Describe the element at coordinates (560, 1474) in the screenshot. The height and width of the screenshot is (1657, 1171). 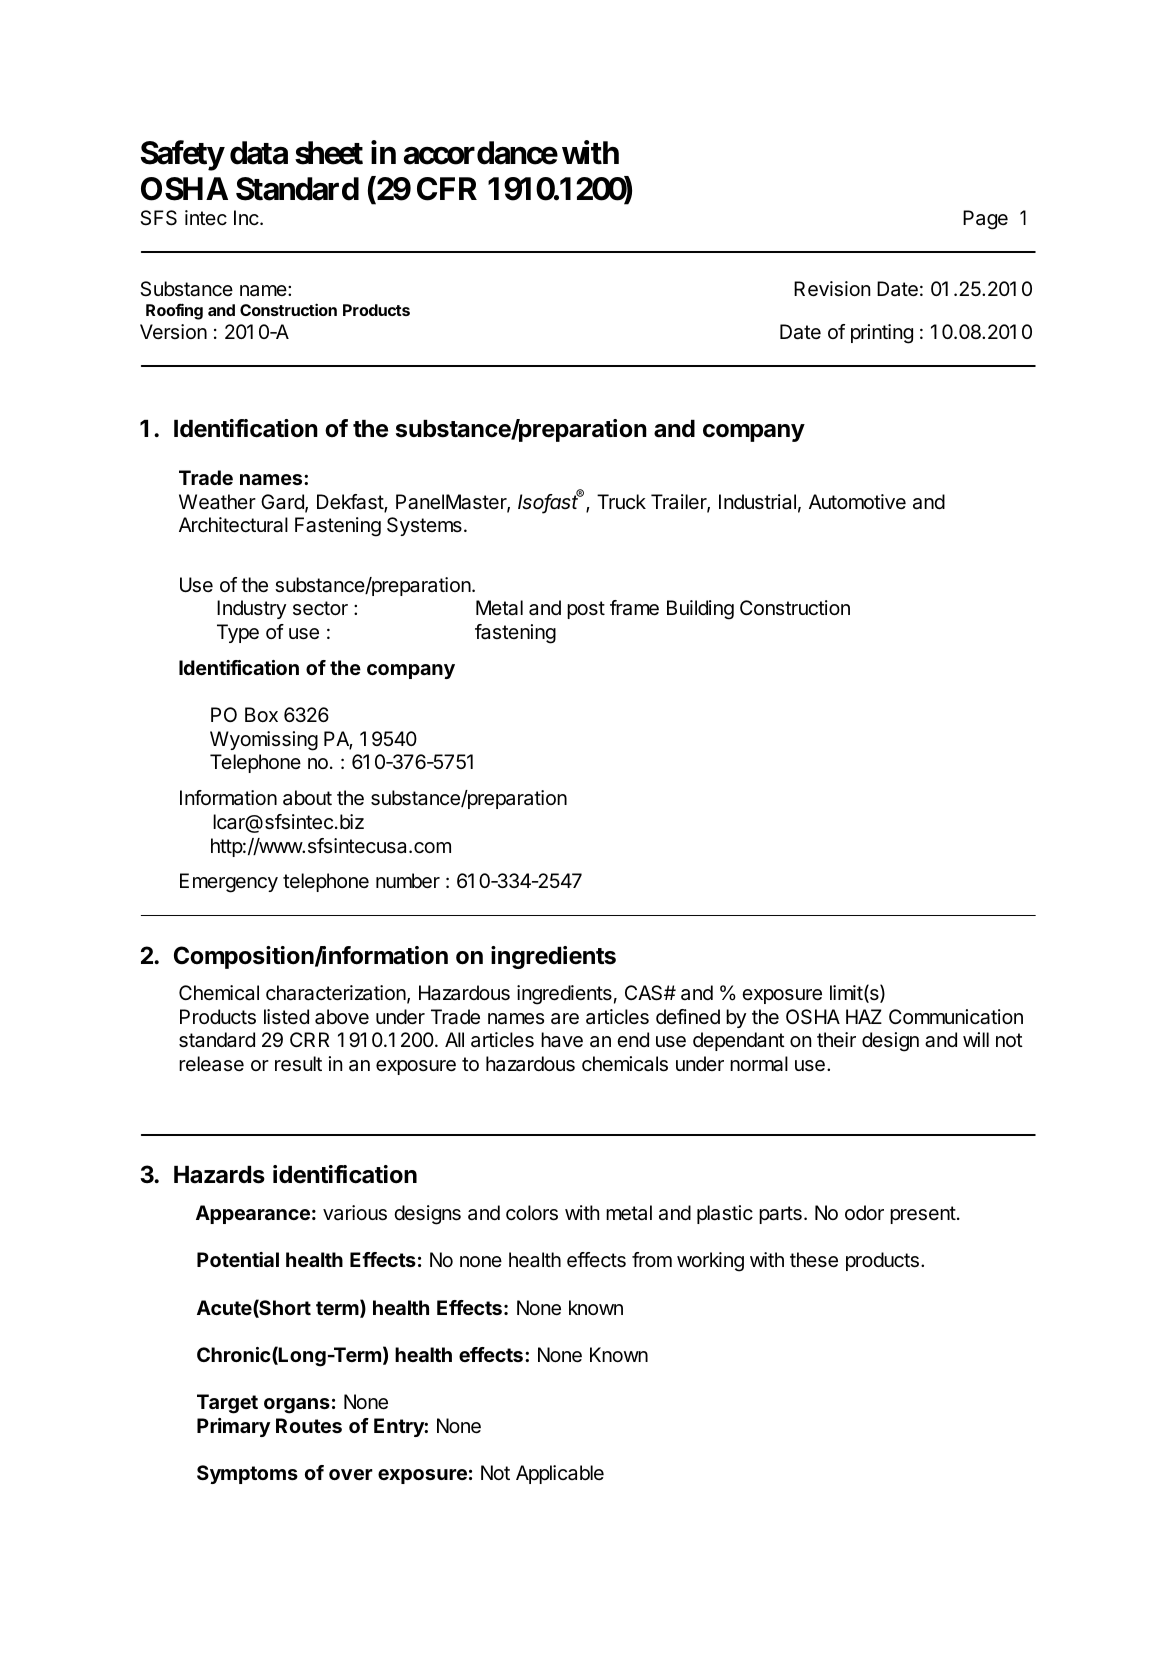
I see `Applicable` at that location.
